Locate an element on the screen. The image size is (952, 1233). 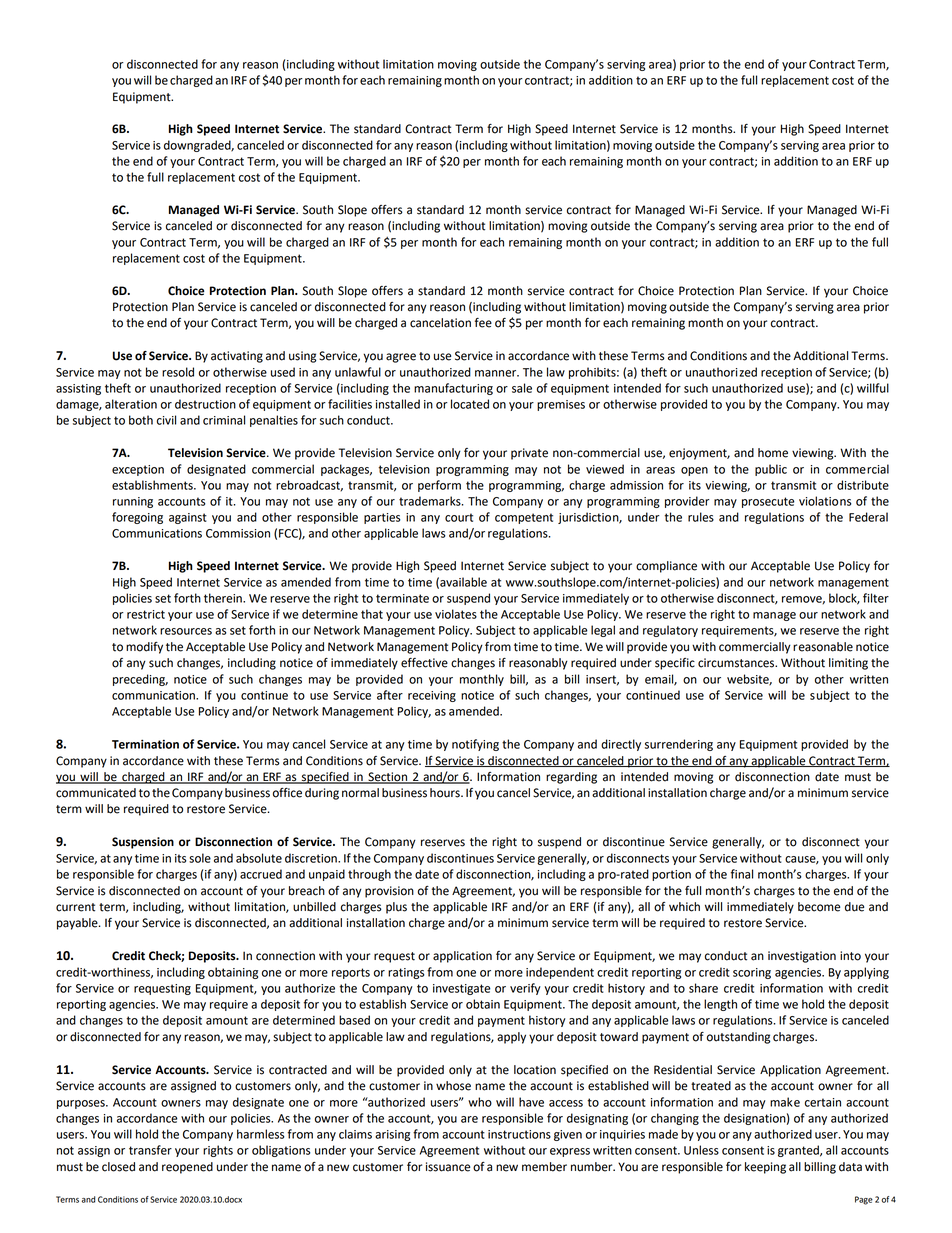
resold is located at coordinates (178, 372).
